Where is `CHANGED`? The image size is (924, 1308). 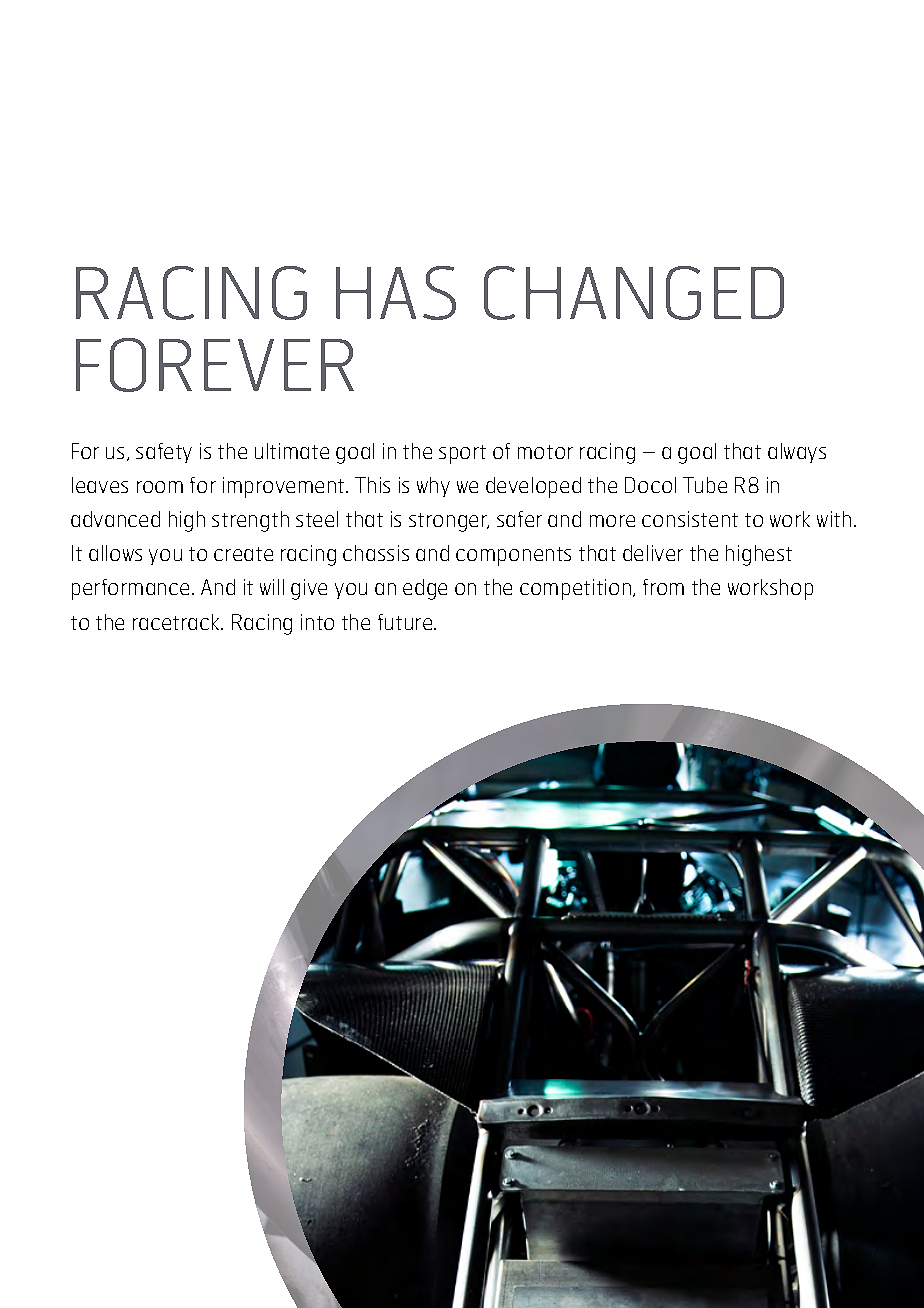 CHANGED is located at coordinates (634, 293).
